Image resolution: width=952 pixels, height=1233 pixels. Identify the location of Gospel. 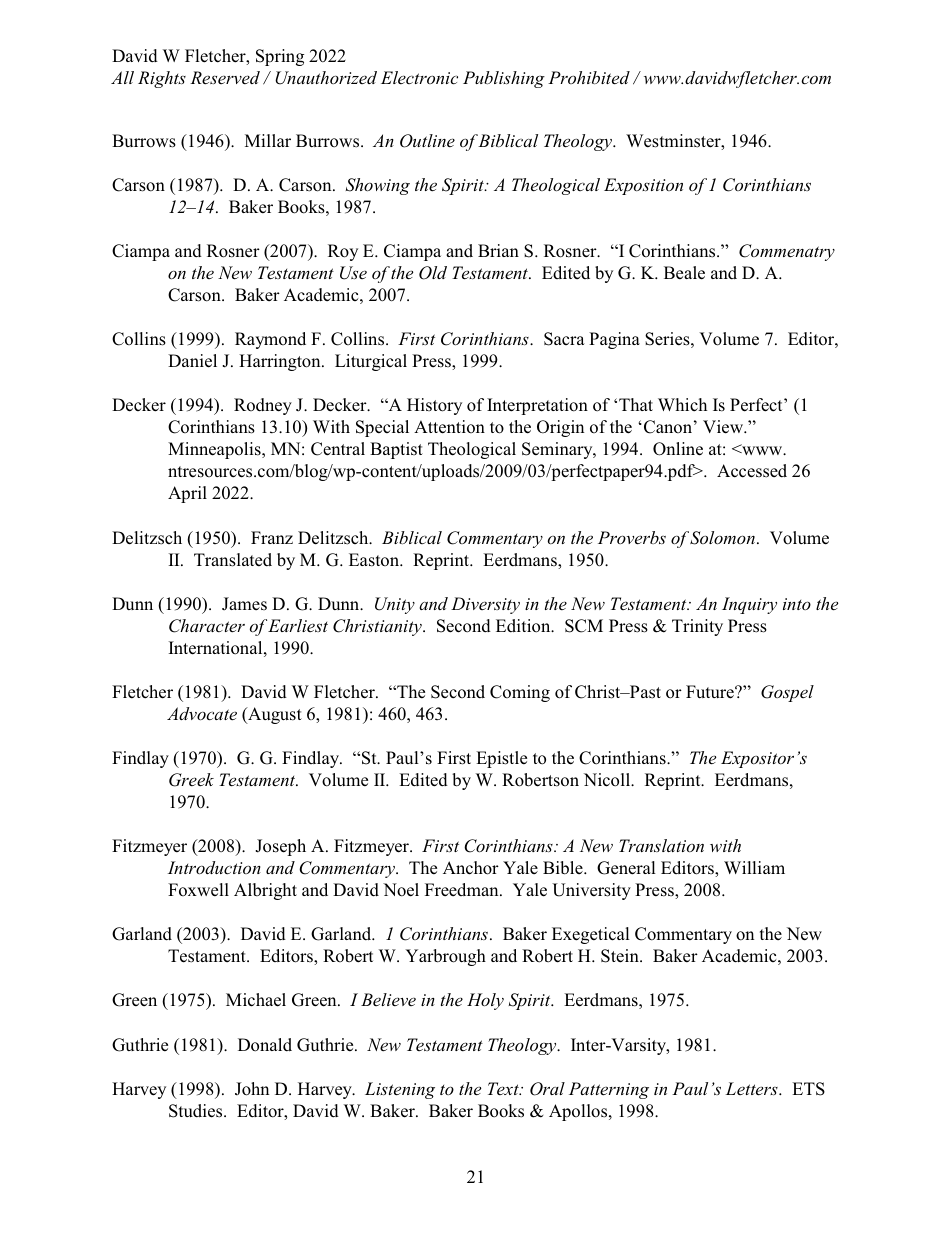
(787, 693).
